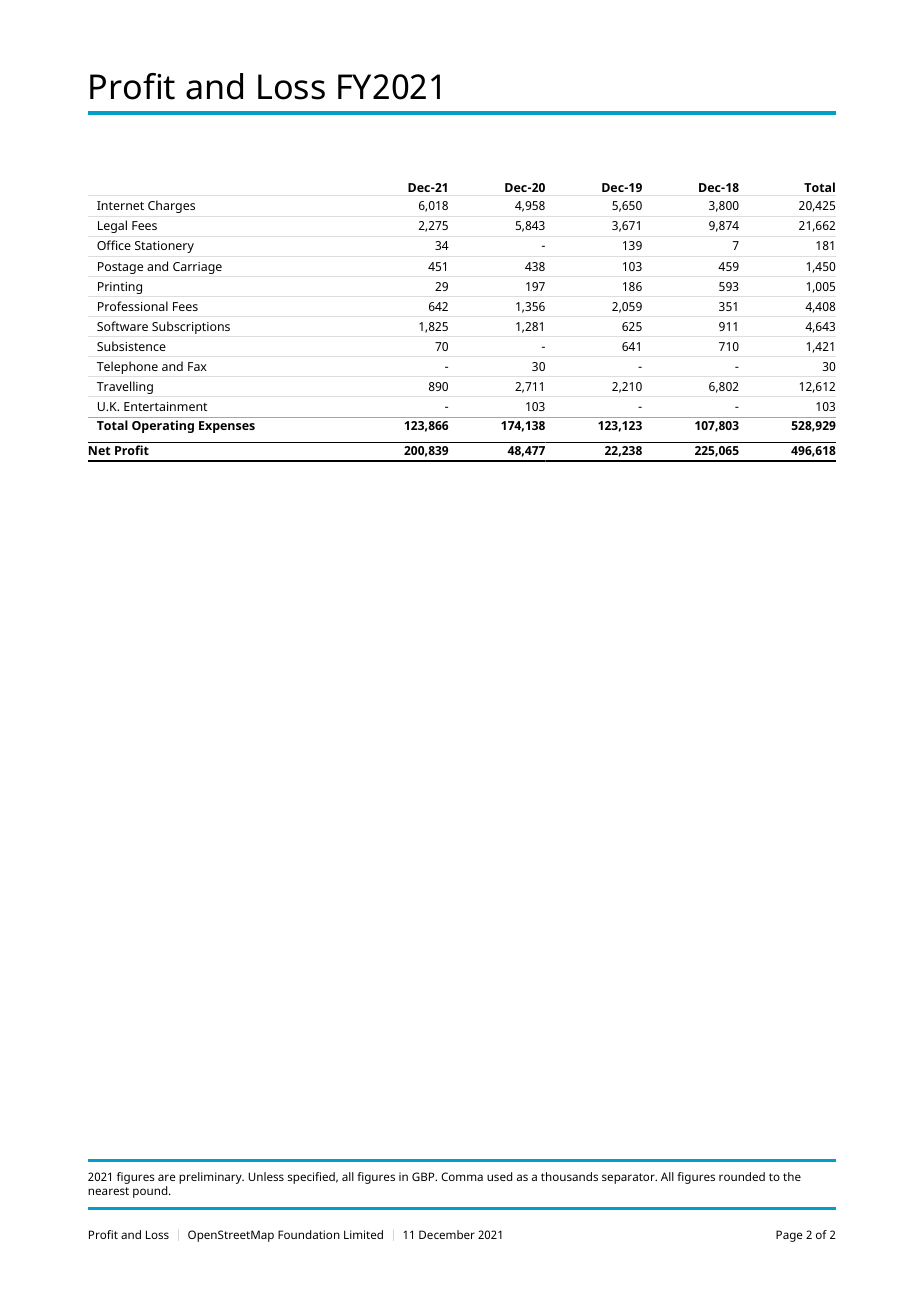 The image size is (924, 1308). I want to click on Comma, so click(462, 1176).
